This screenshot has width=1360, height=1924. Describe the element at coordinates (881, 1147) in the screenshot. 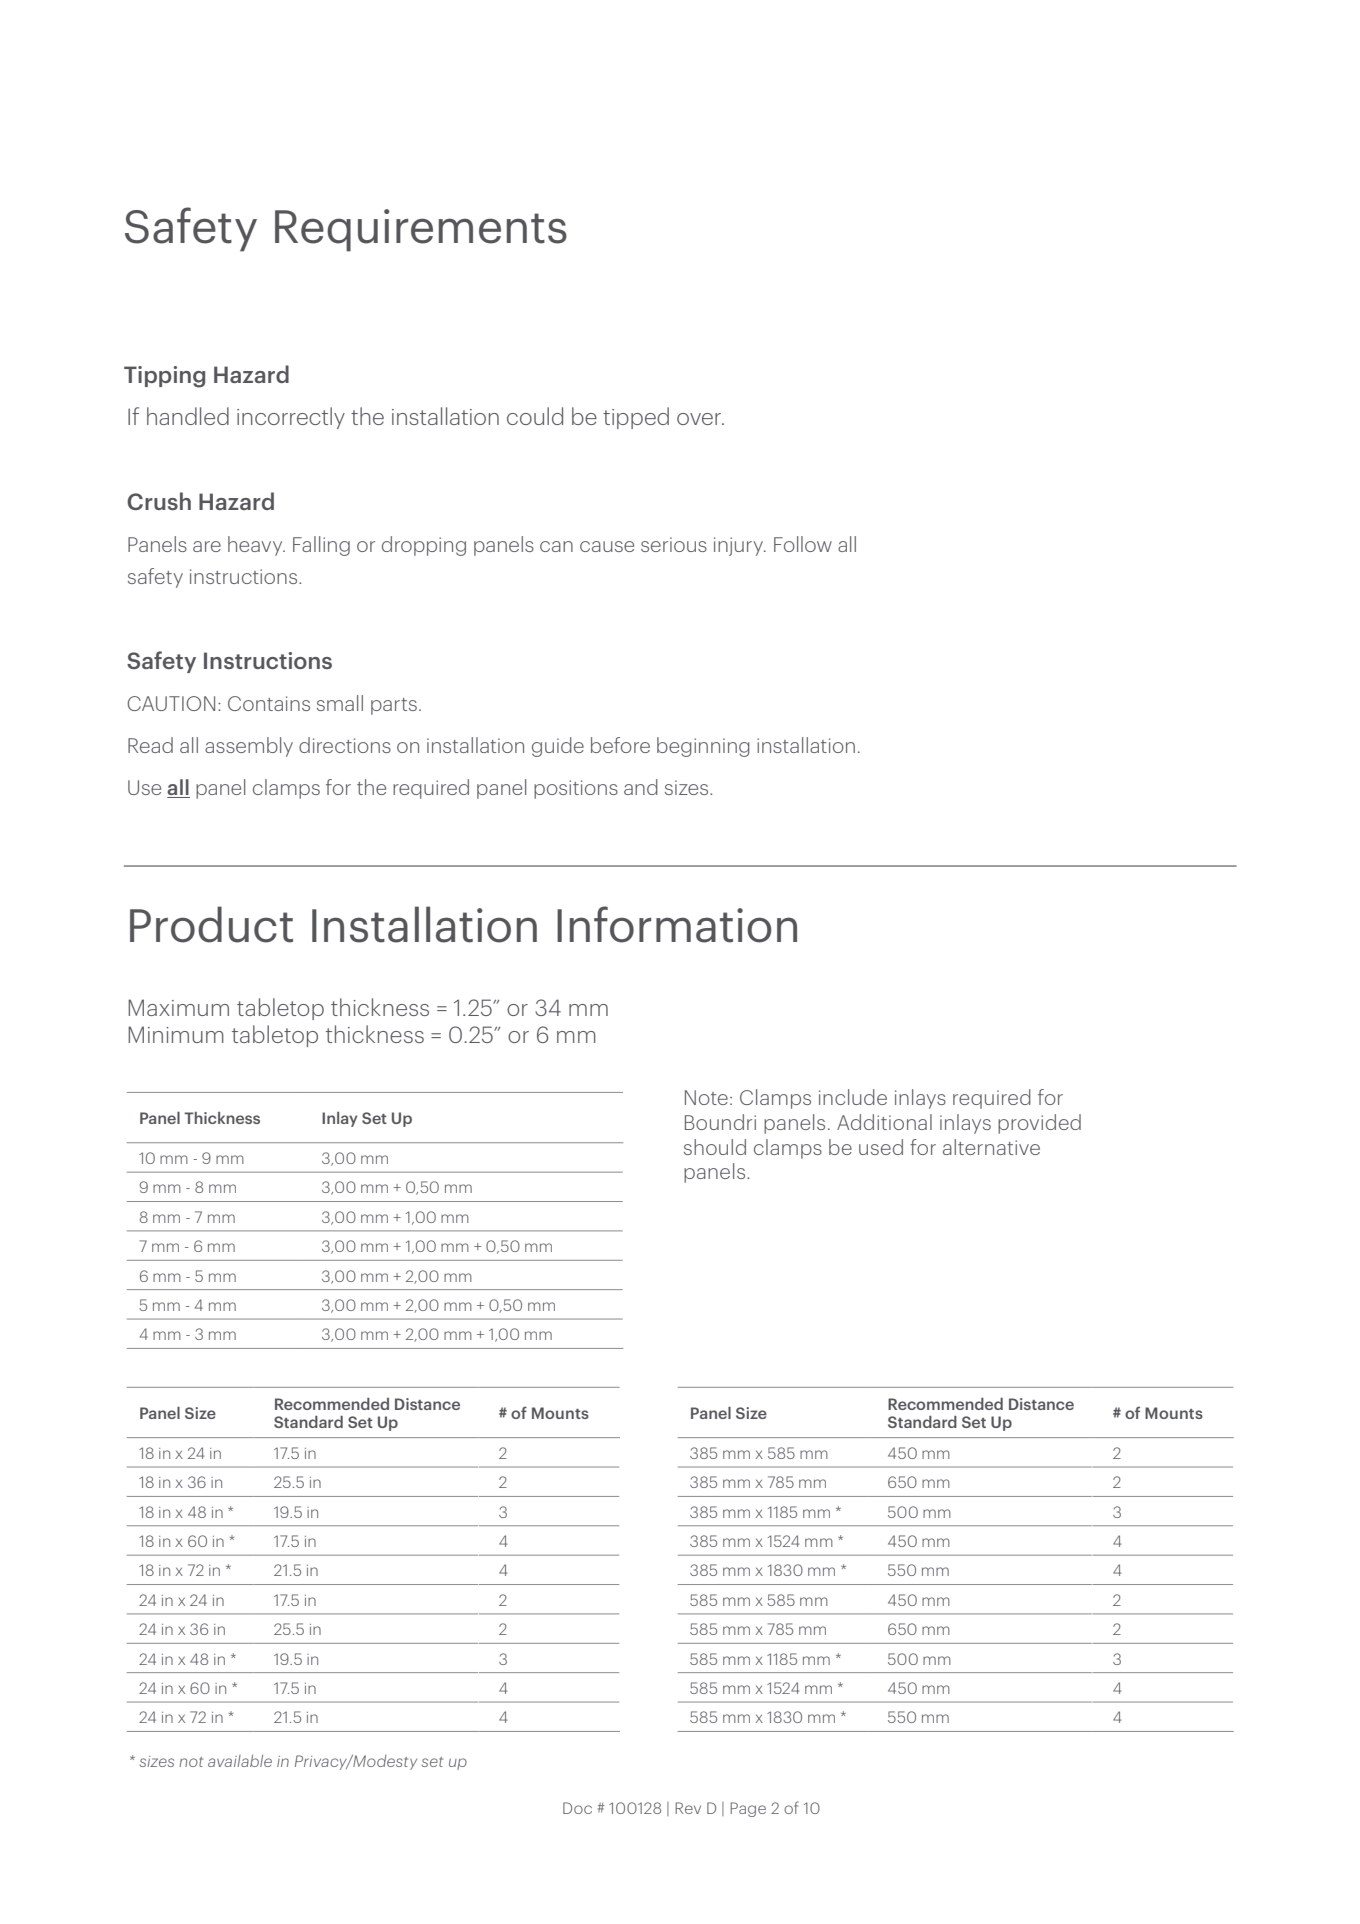

I see `used` at that location.
